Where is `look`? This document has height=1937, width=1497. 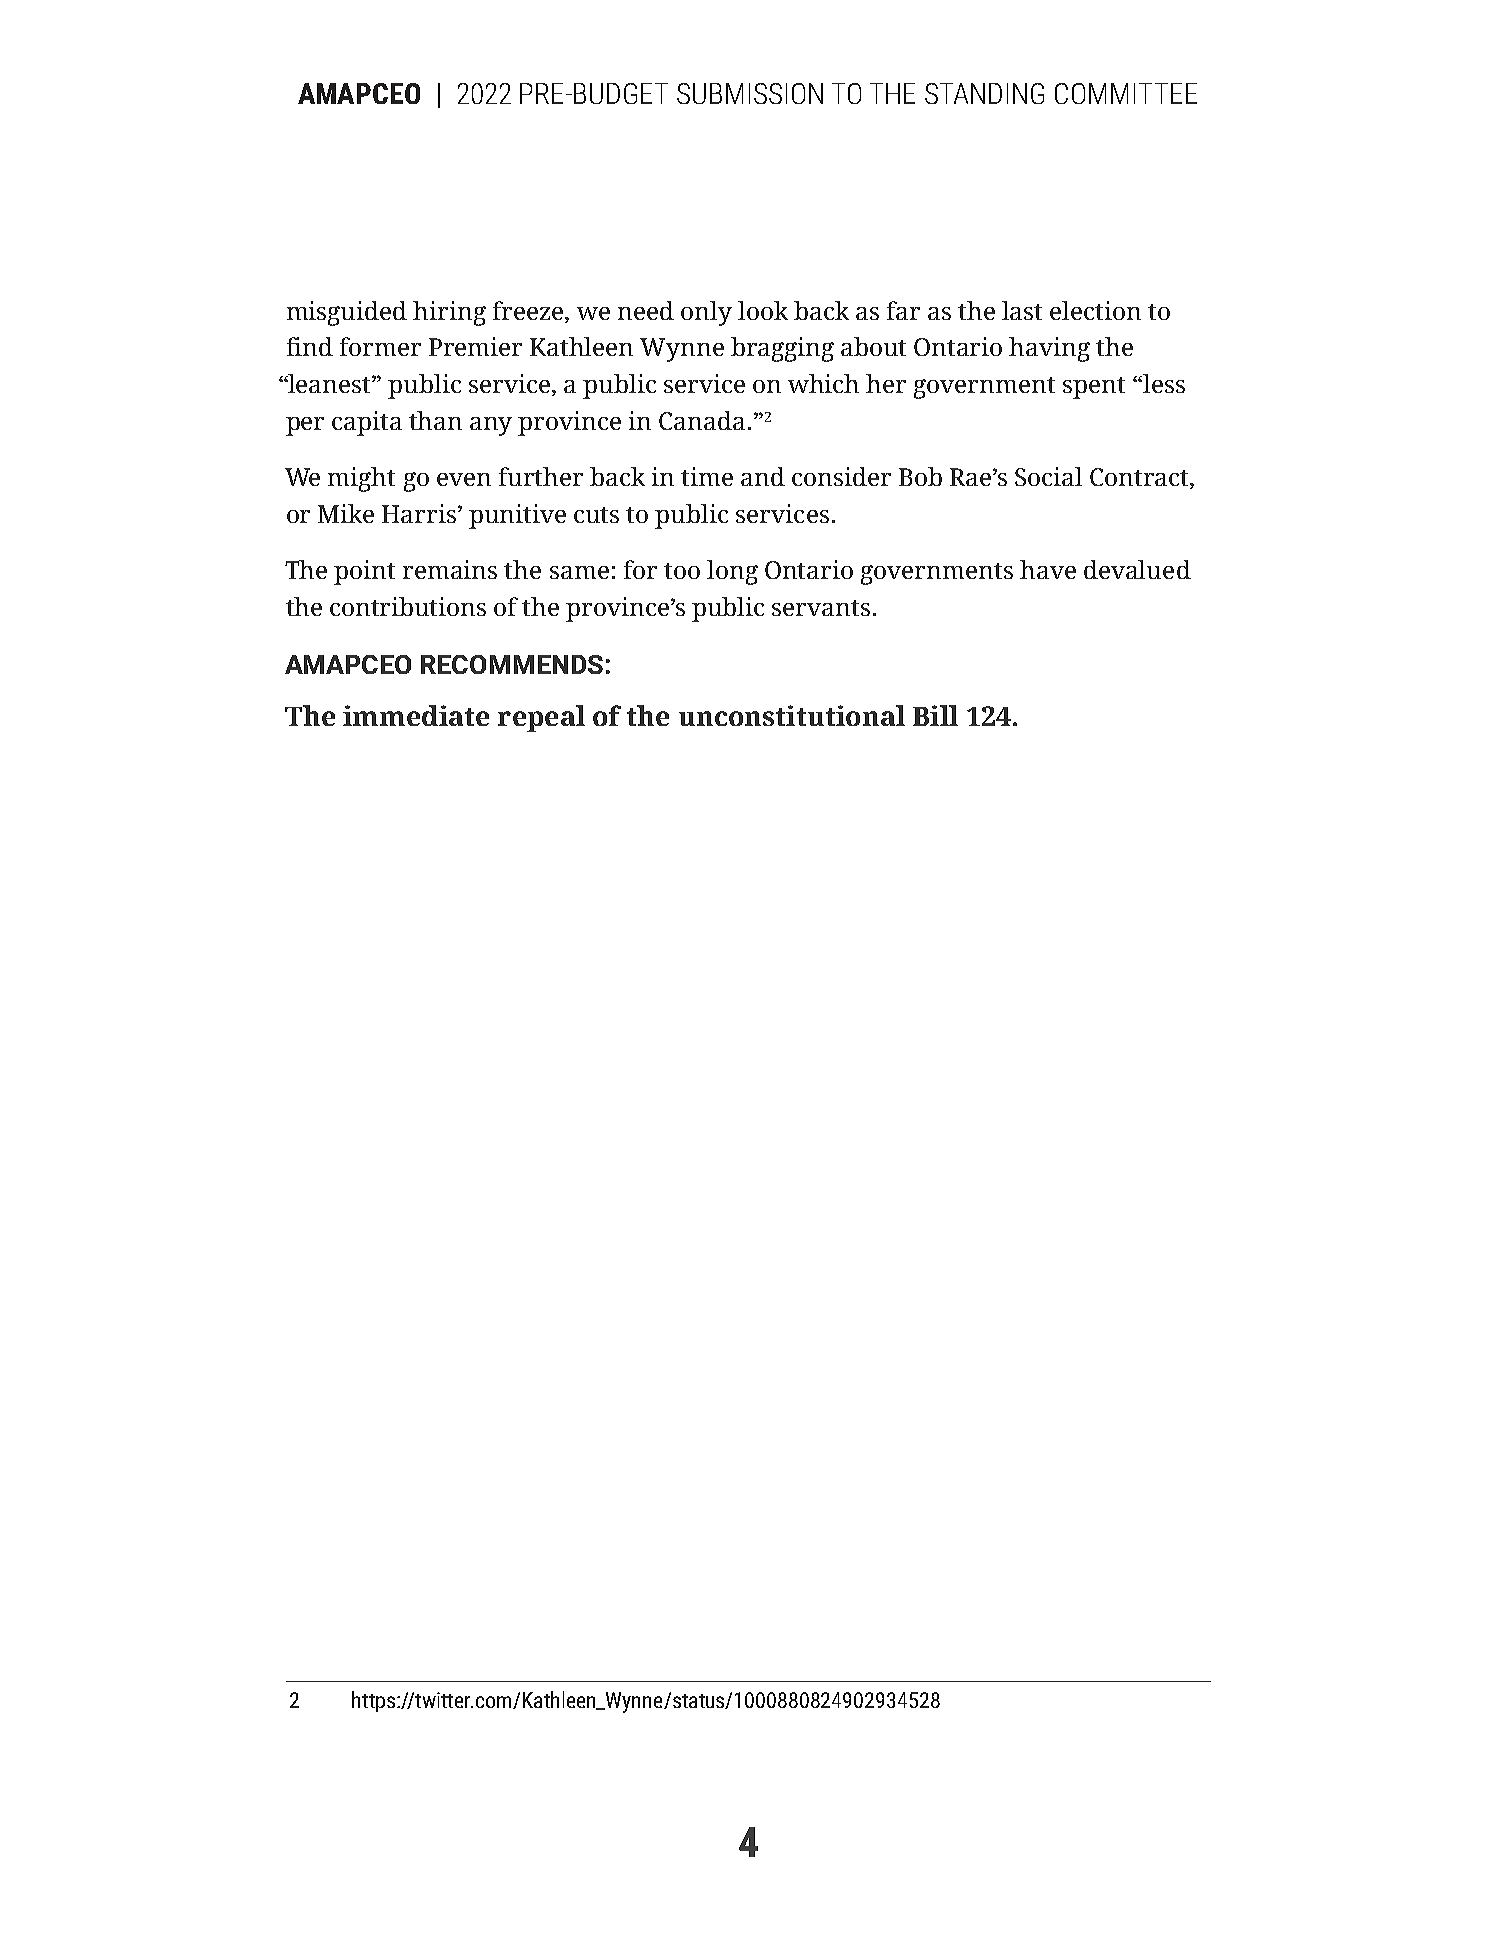
look is located at coordinates (763, 310).
